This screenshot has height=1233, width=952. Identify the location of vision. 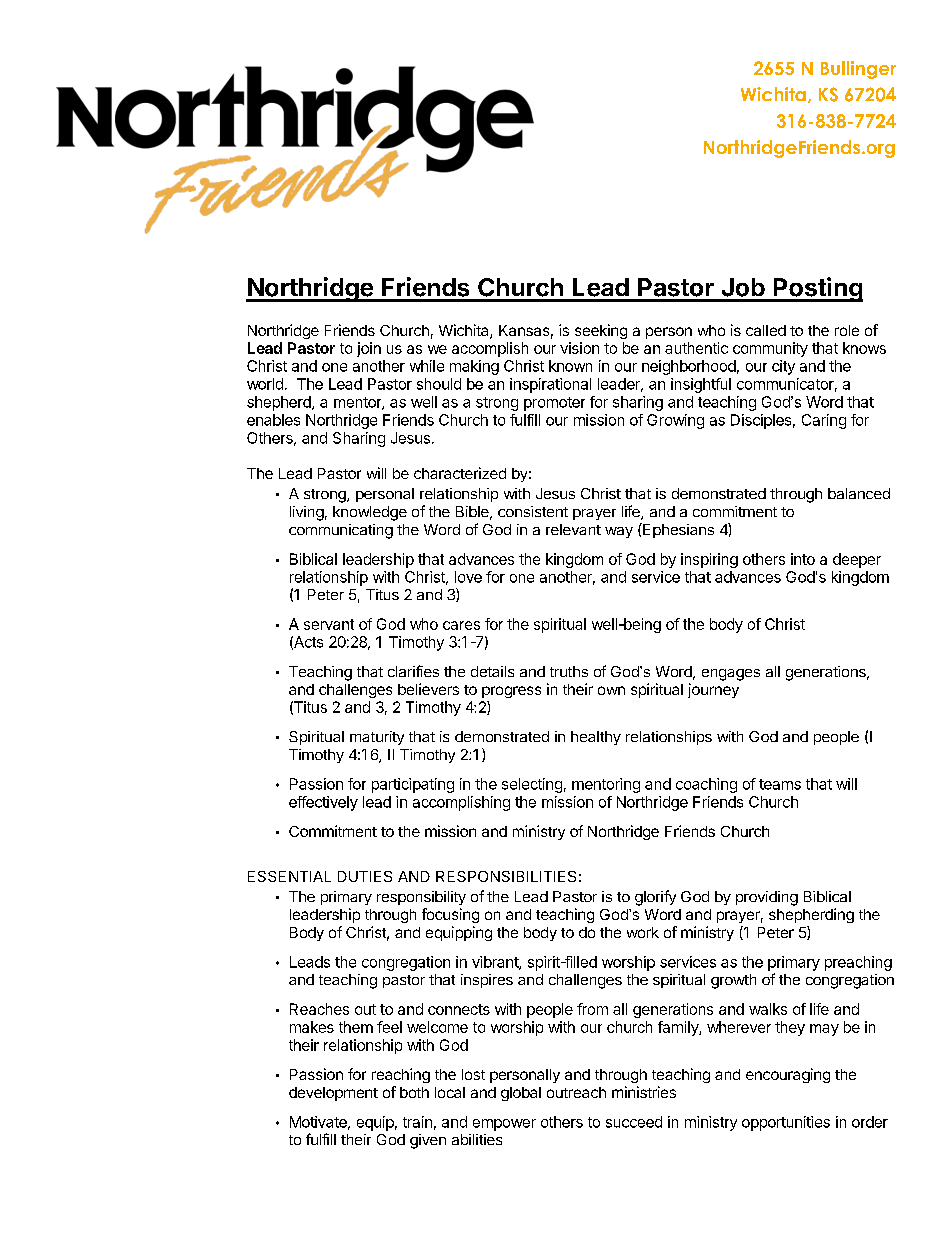
(579, 348).
